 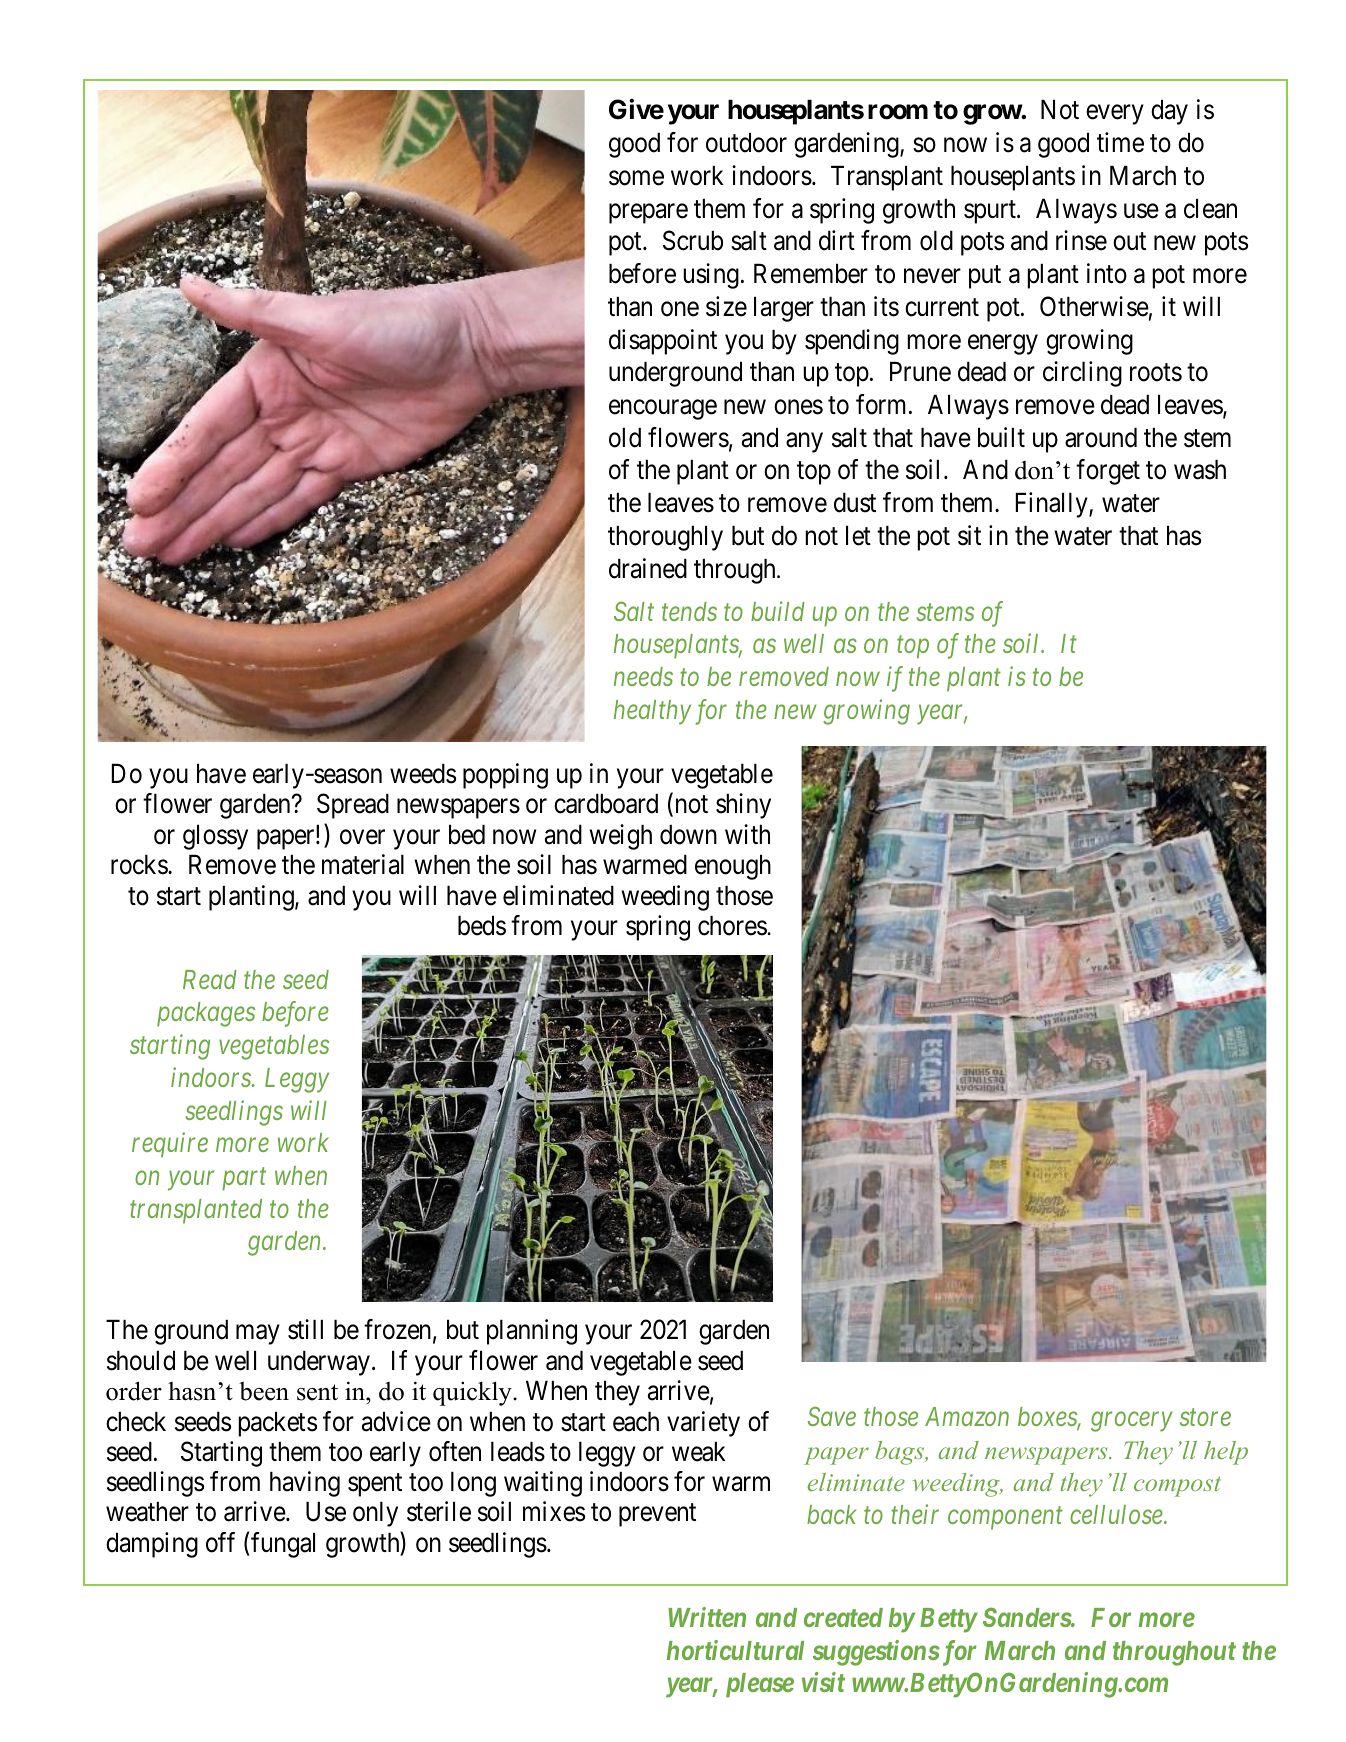 I want to click on grocery, so click(x=1132, y=1422).
